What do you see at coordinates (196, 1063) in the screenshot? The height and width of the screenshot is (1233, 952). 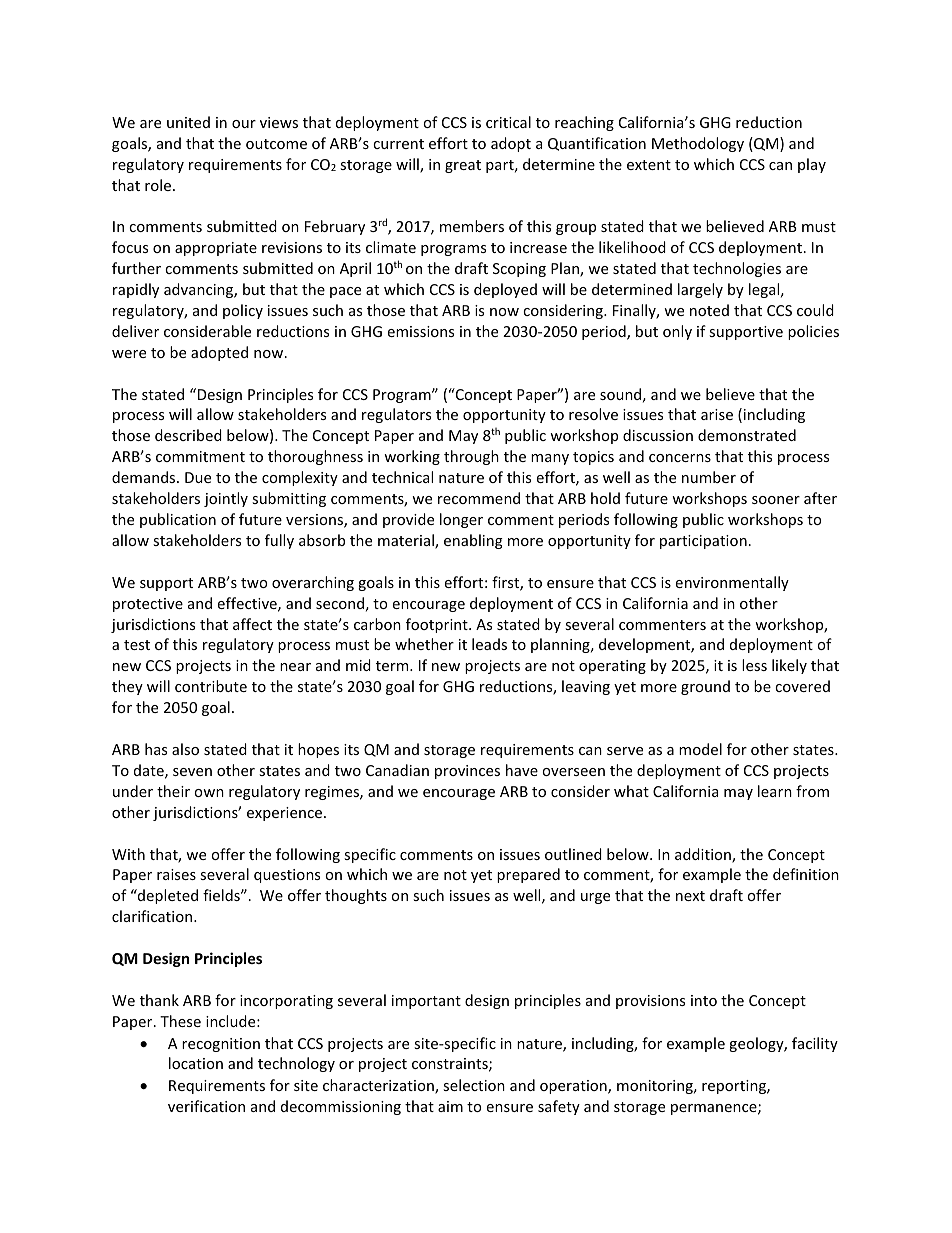 I see `location` at bounding box center [196, 1063].
